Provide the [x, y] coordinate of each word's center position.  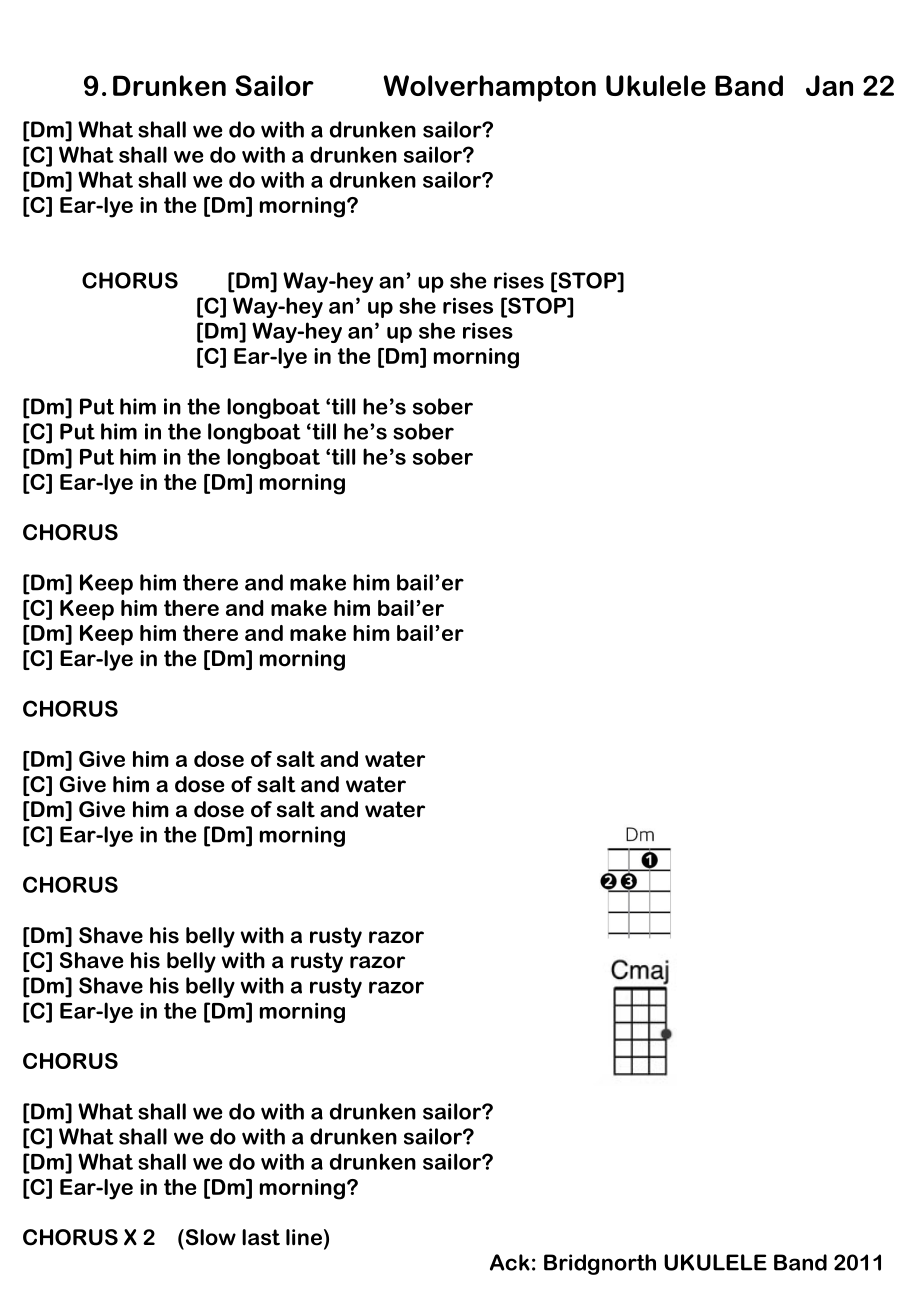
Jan [829, 85]
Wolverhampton [489, 88]
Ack [510, 1262]
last [261, 1237]
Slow [209, 1237]
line [304, 1237]
